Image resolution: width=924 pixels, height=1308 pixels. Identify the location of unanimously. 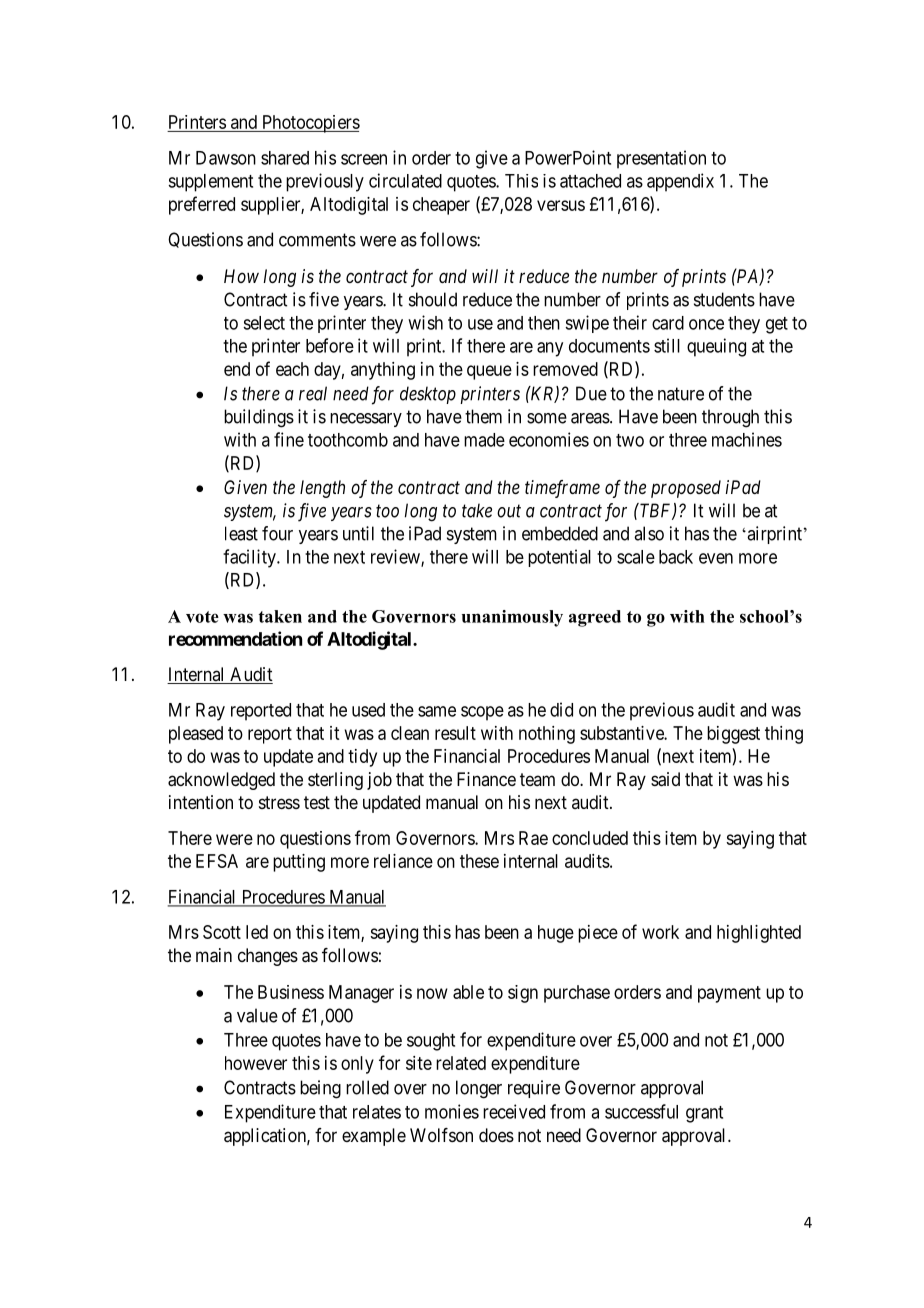
(512, 618).
